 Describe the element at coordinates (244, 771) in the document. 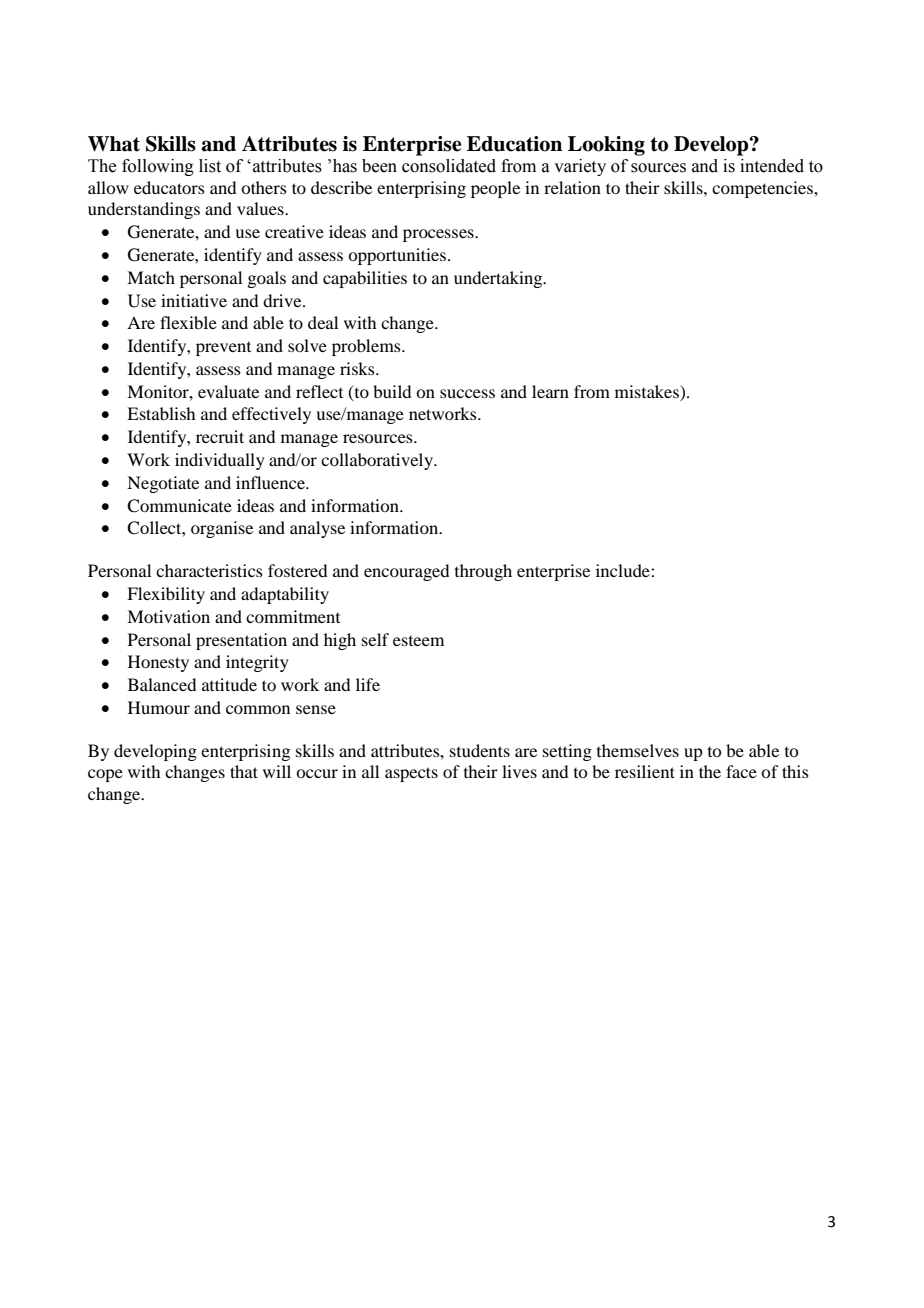

I see `that` at that location.
